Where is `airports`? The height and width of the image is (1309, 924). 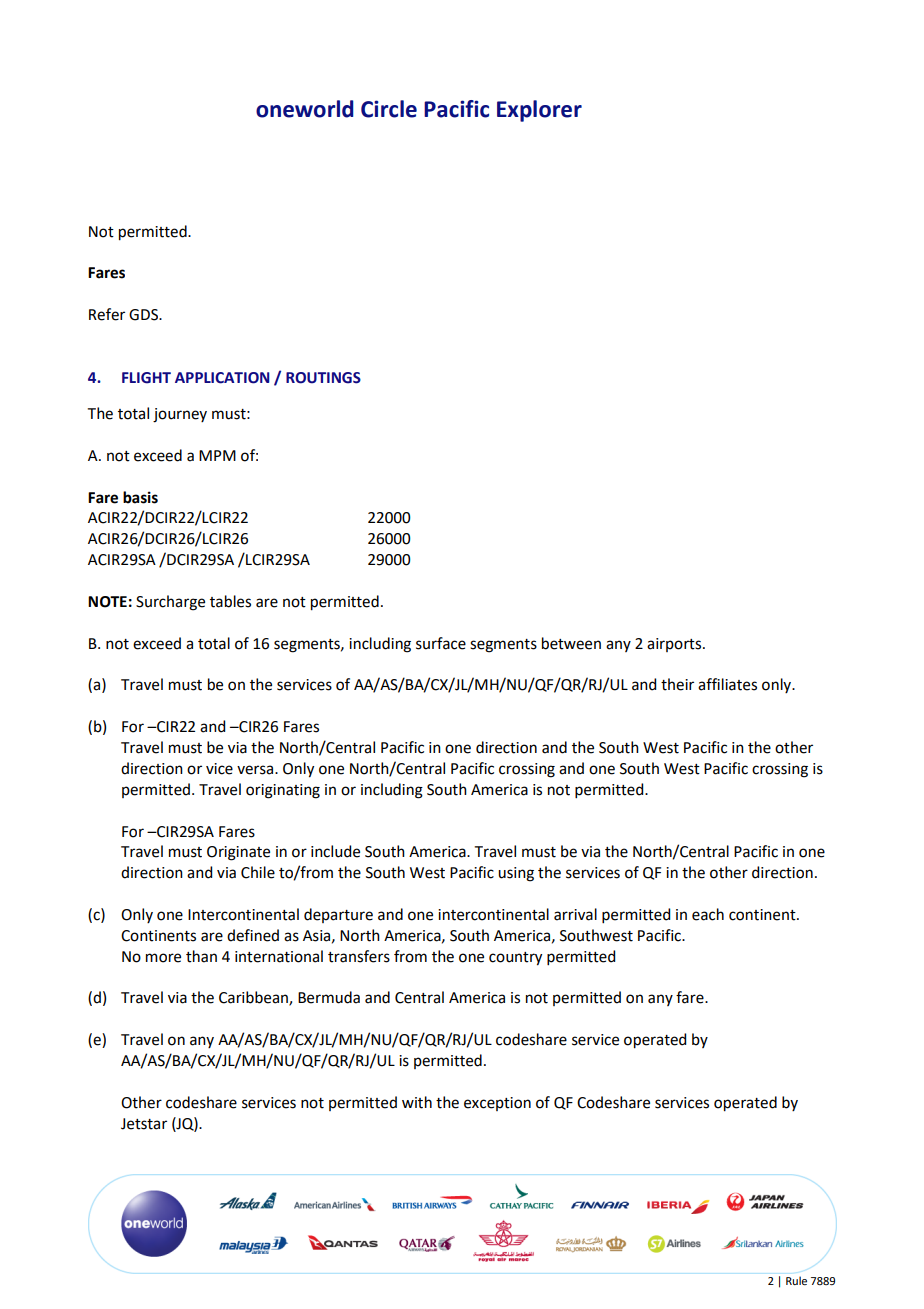
airports is located at coordinates (675, 645).
